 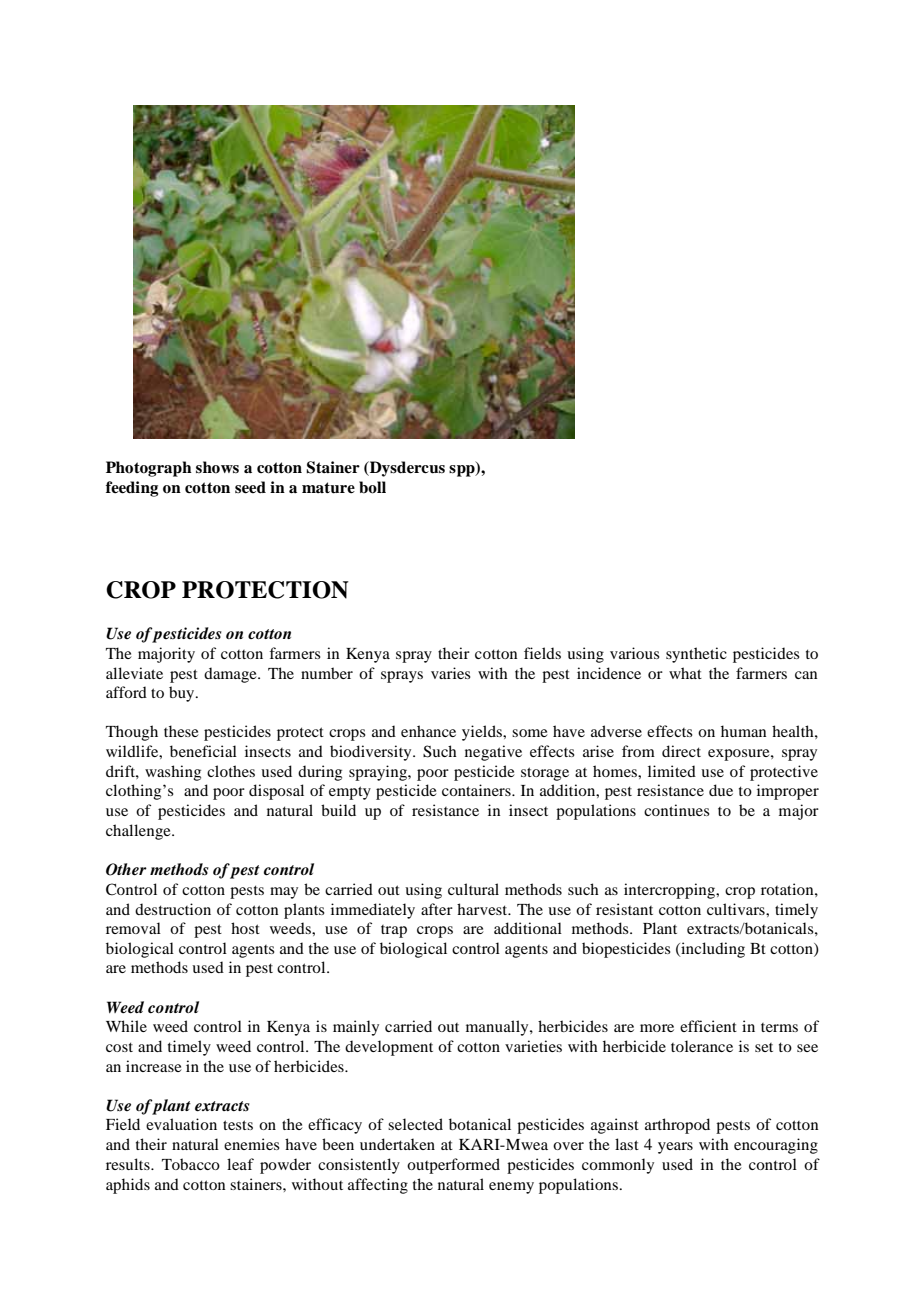 I want to click on shows, so click(x=217, y=467).
